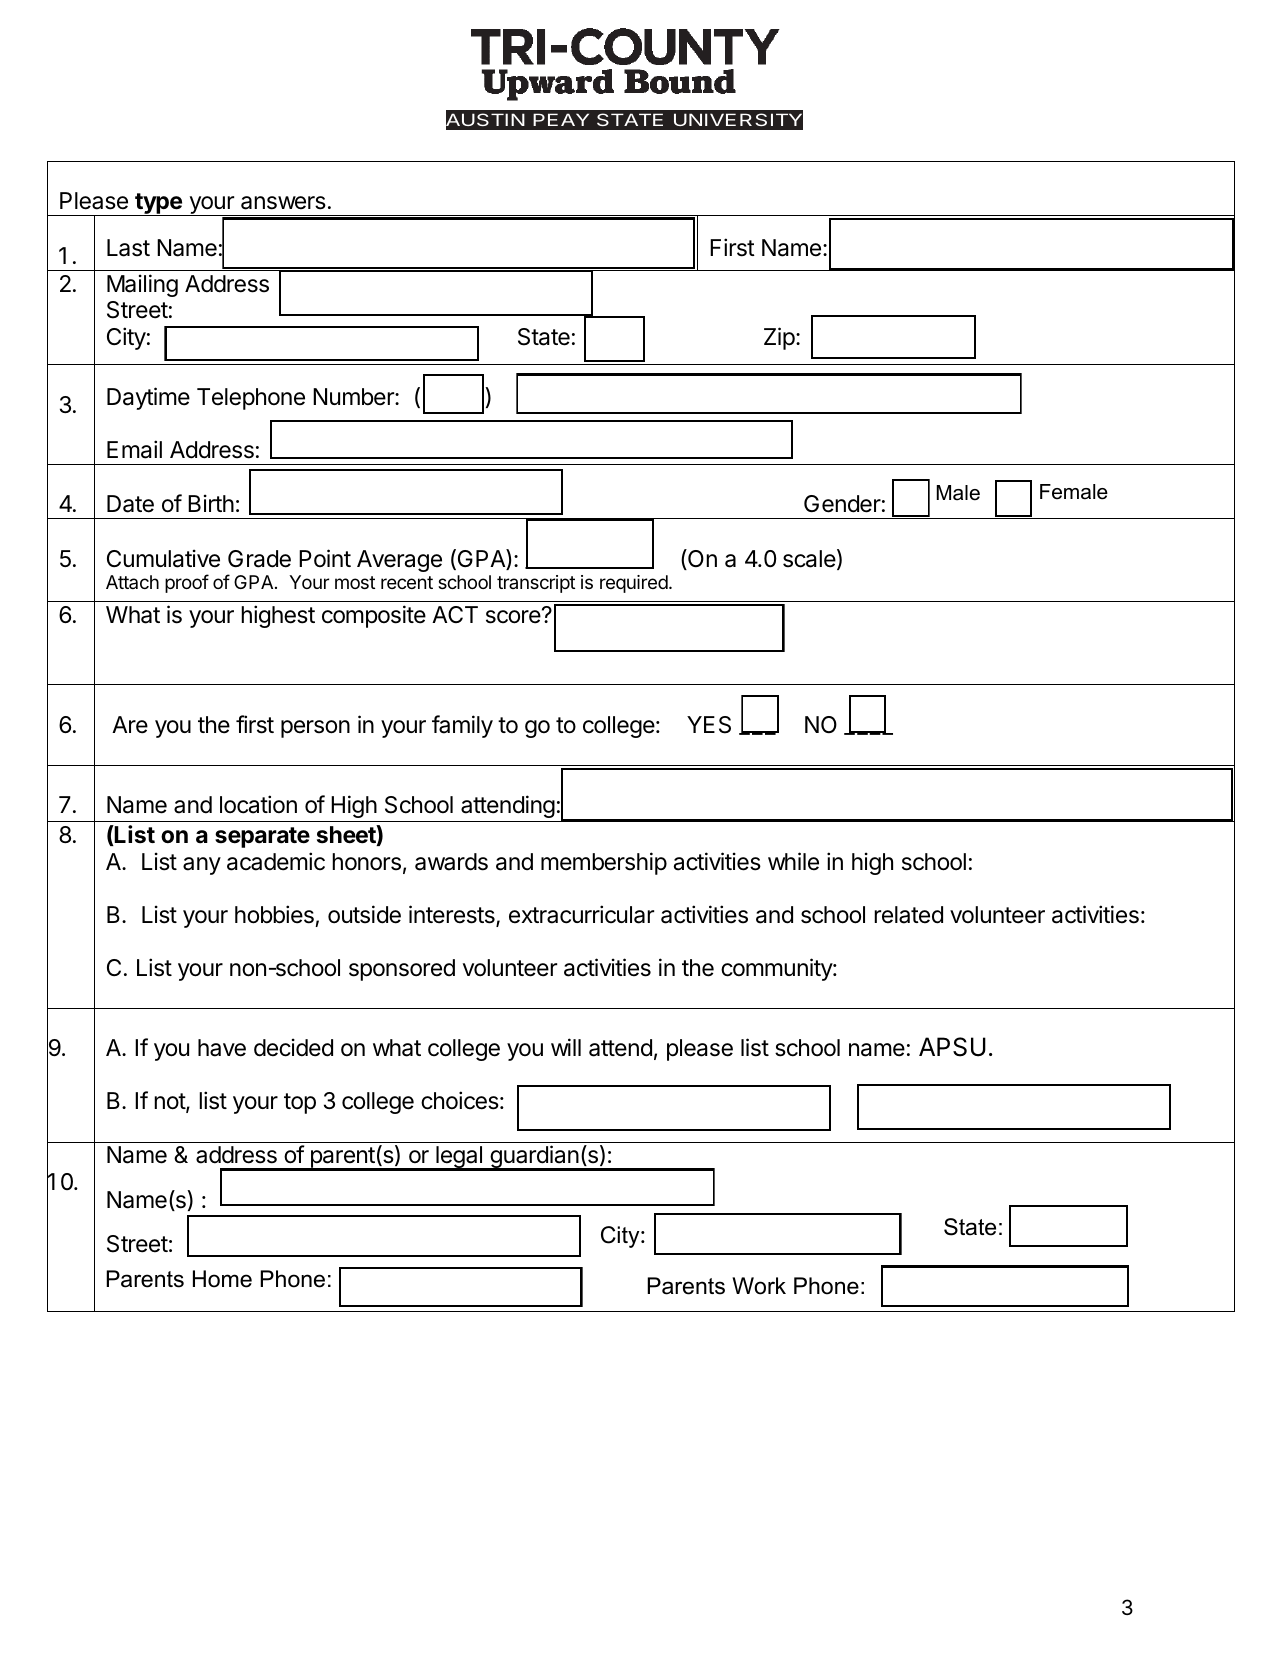  What do you see at coordinates (283, 203) in the image?
I see `answers` at bounding box center [283, 203].
